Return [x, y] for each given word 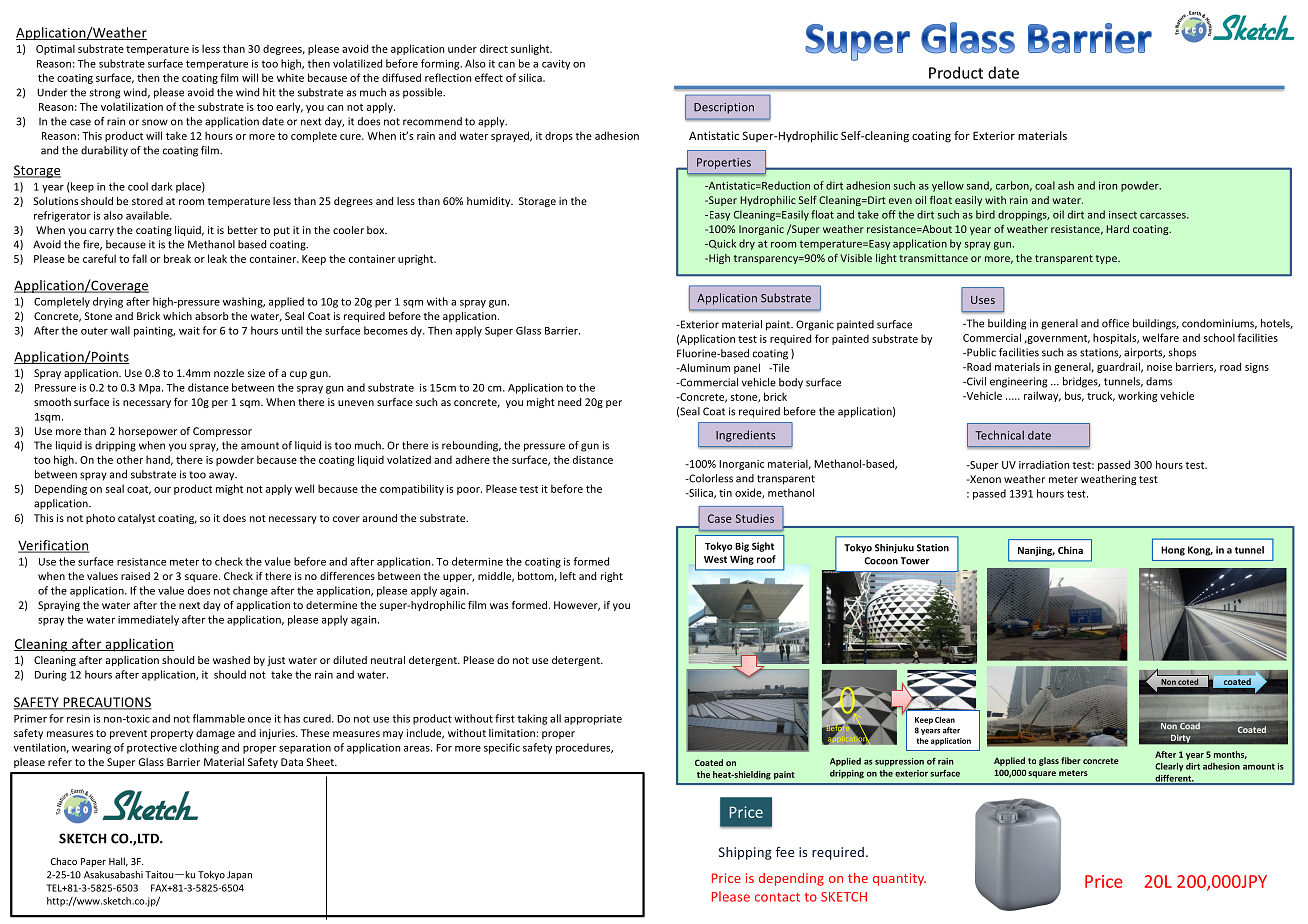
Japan [239, 875]
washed [231, 660]
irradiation [1044, 464]
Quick [721, 244]
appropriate [593, 720]
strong [104, 94]
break [177, 258]
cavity [556, 64]
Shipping [745, 853]
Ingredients [746, 436]
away [223, 476]
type [1107, 259]
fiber [1071, 760]
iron [1108, 186]
